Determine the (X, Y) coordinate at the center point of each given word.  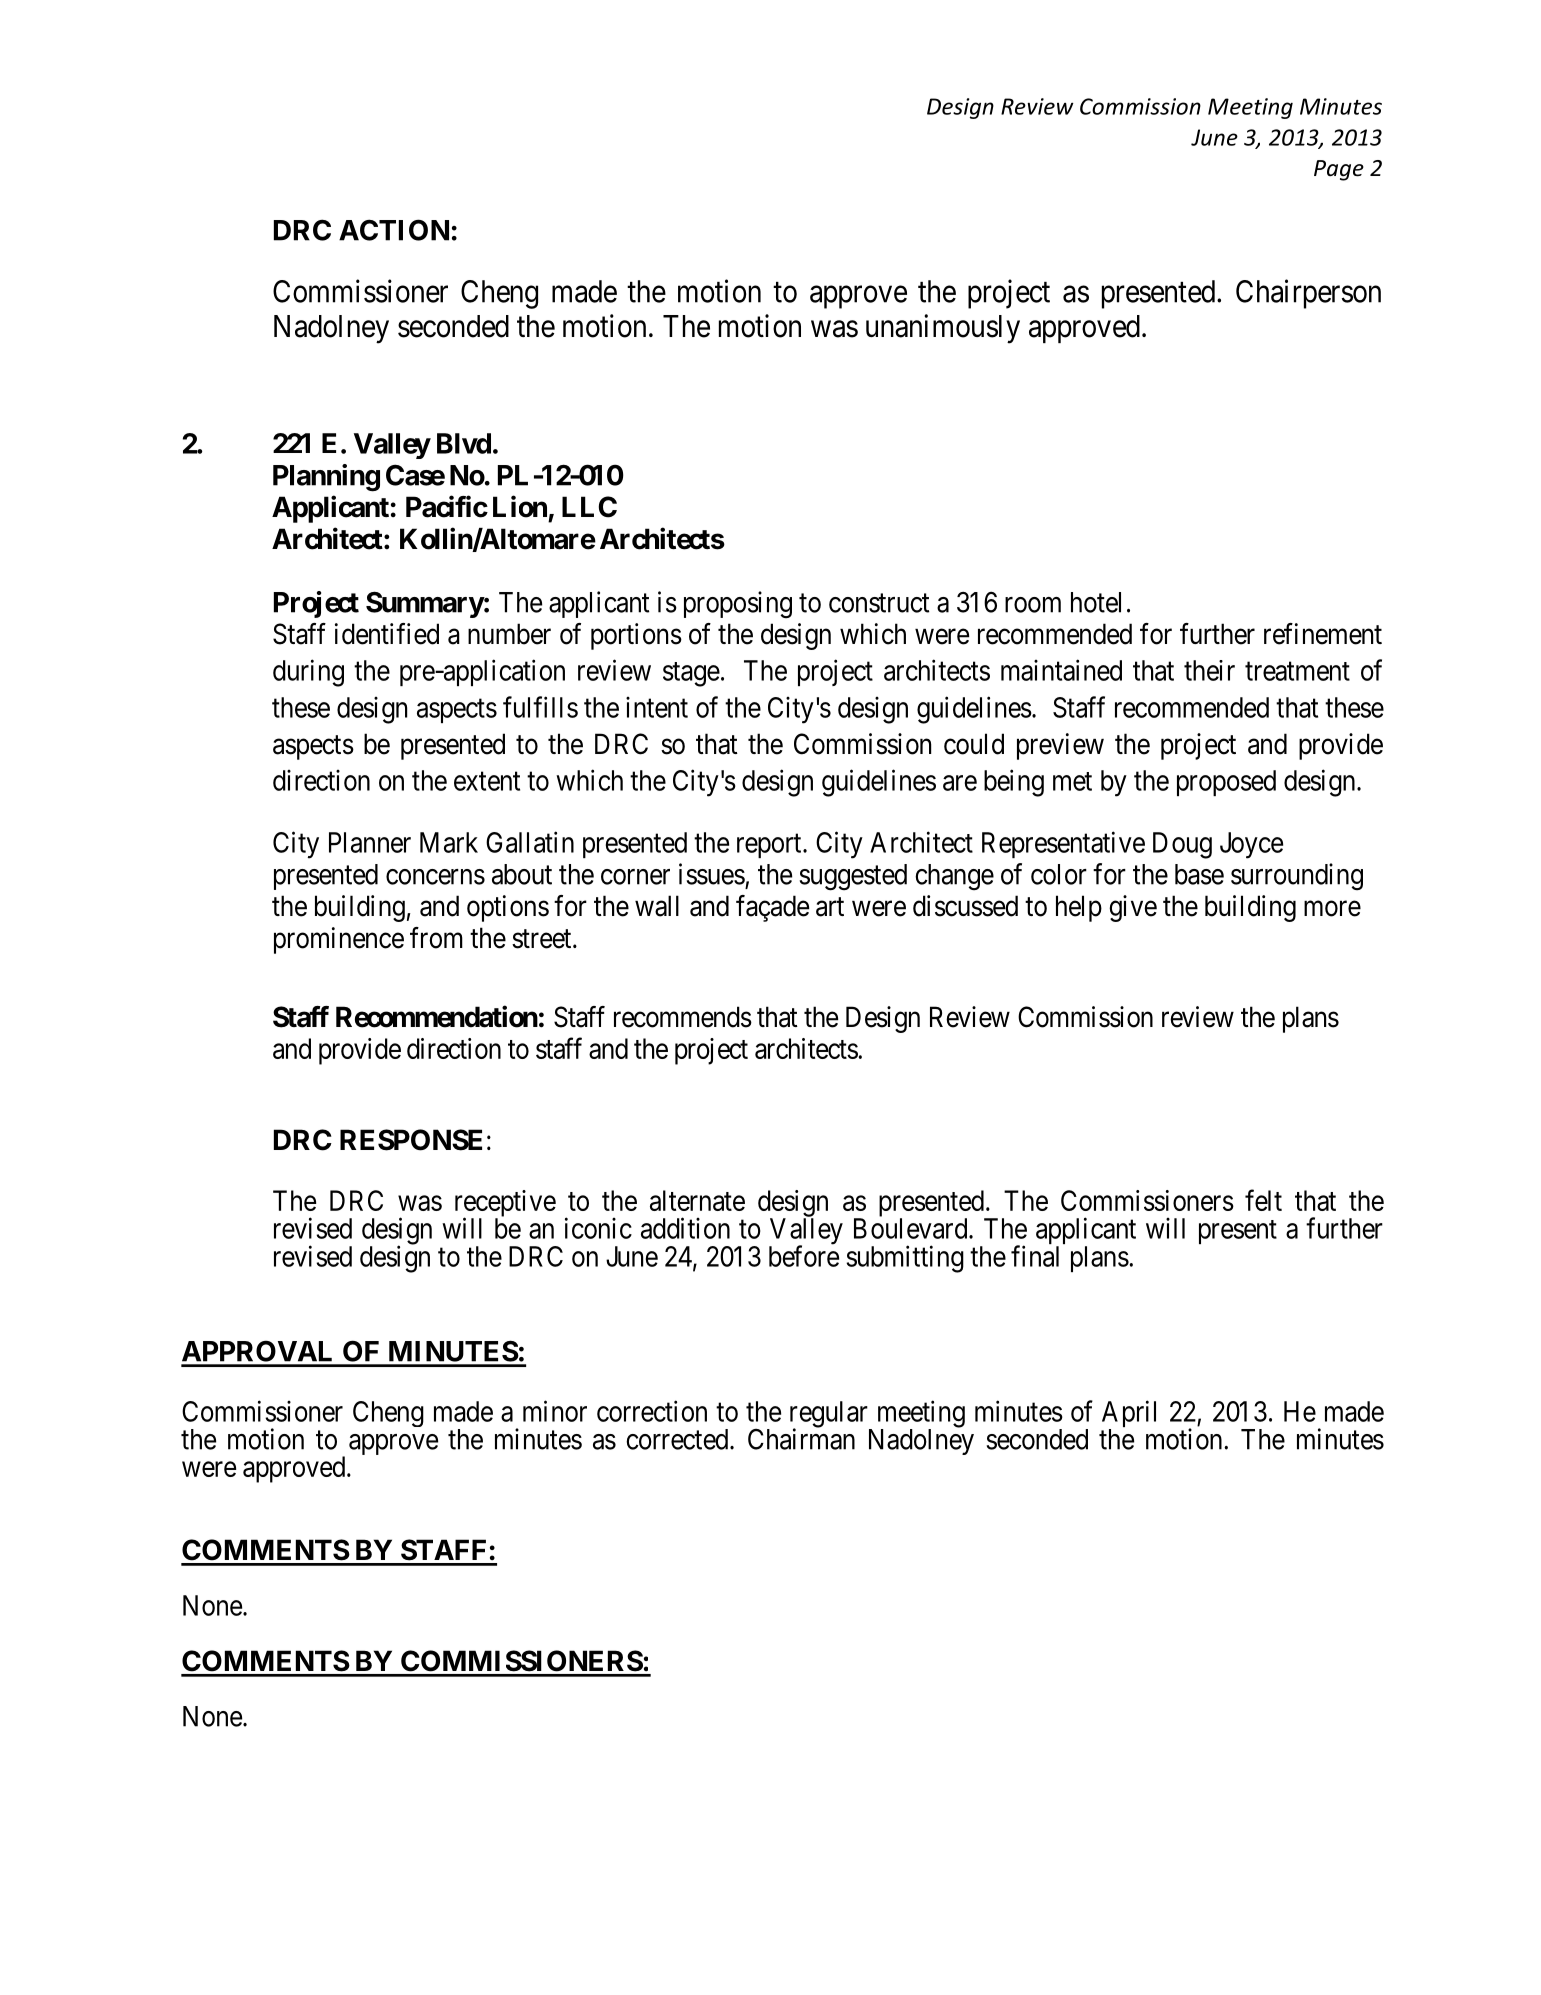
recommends (683, 1017)
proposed (1226, 783)
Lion (520, 506)
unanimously (943, 329)
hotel (1096, 602)
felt (1263, 1200)
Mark (449, 842)
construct (879, 603)
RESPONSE (411, 1140)
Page (1339, 170)
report (770, 846)
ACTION (394, 230)
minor (555, 1411)
